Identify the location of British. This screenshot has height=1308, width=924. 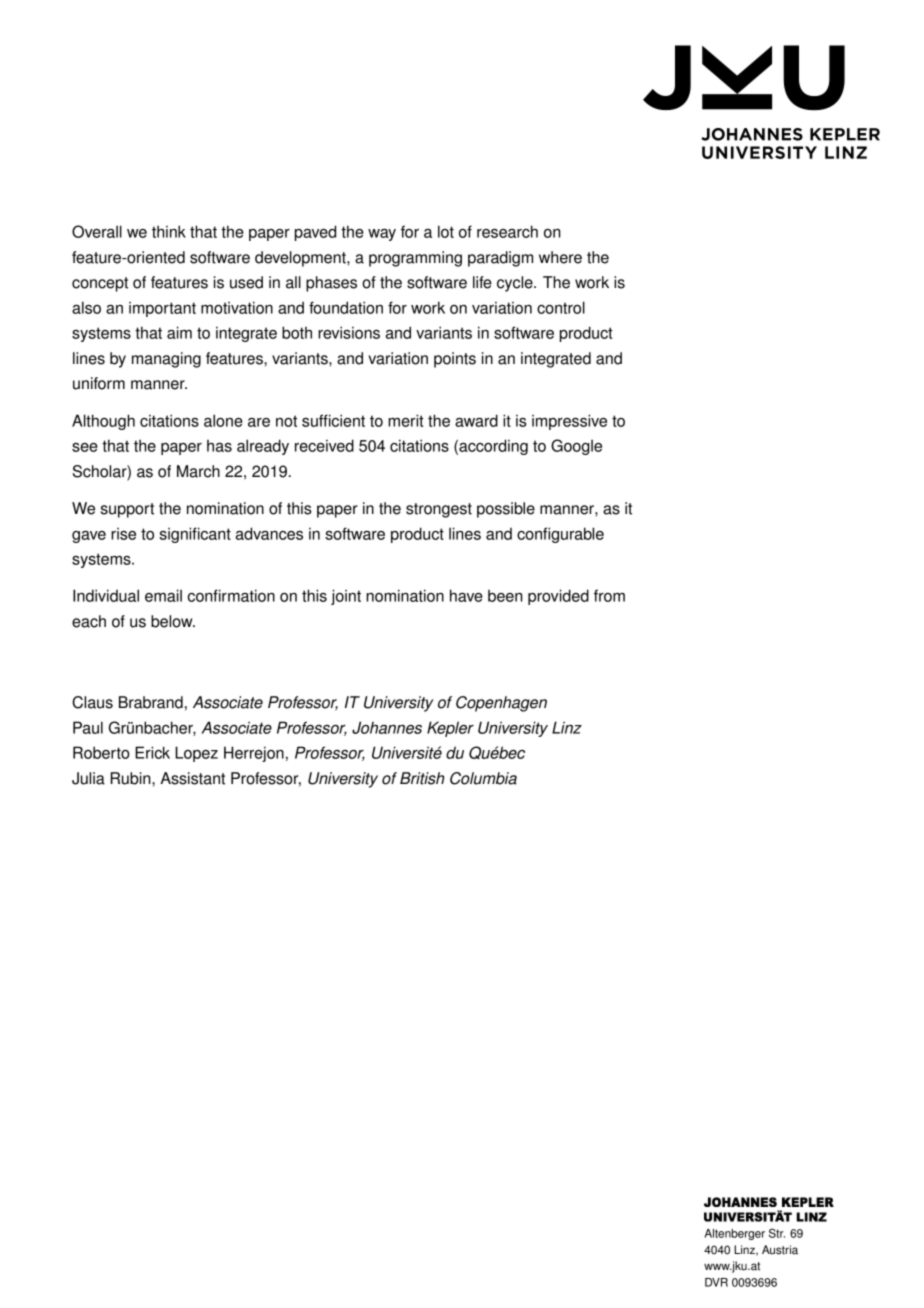
(422, 778).
